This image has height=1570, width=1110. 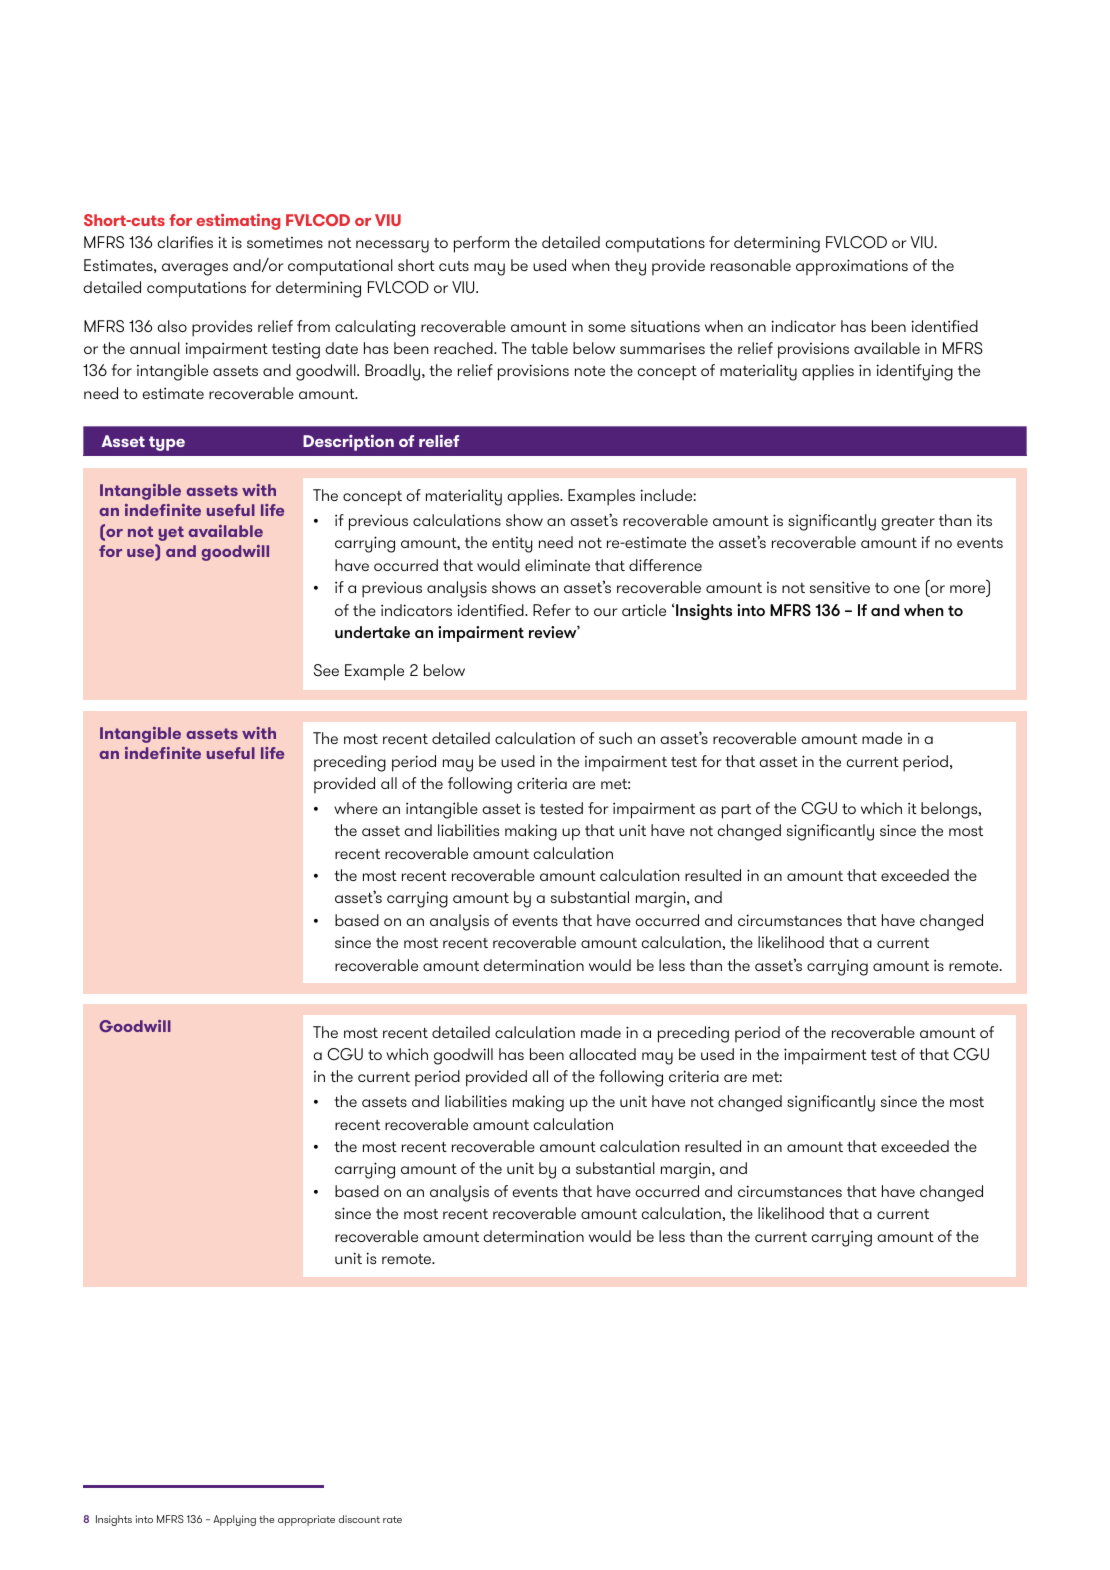 What do you see at coordinates (356, 808) in the image?
I see `where` at bounding box center [356, 808].
